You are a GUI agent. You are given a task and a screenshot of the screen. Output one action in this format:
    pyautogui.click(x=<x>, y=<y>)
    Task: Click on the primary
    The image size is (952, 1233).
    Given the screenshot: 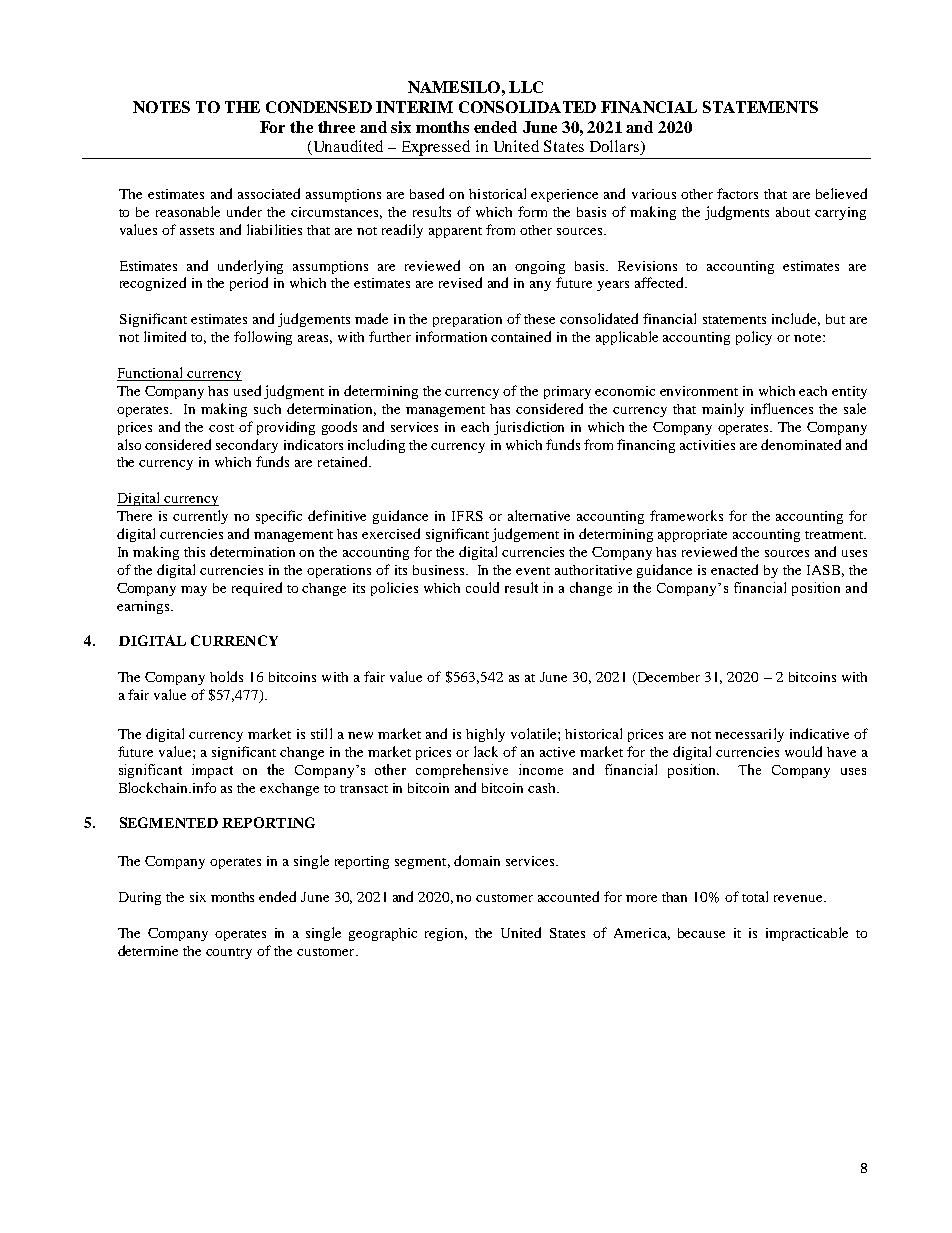 What is the action you would take?
    pyautogui.click(x=567, y=392)
